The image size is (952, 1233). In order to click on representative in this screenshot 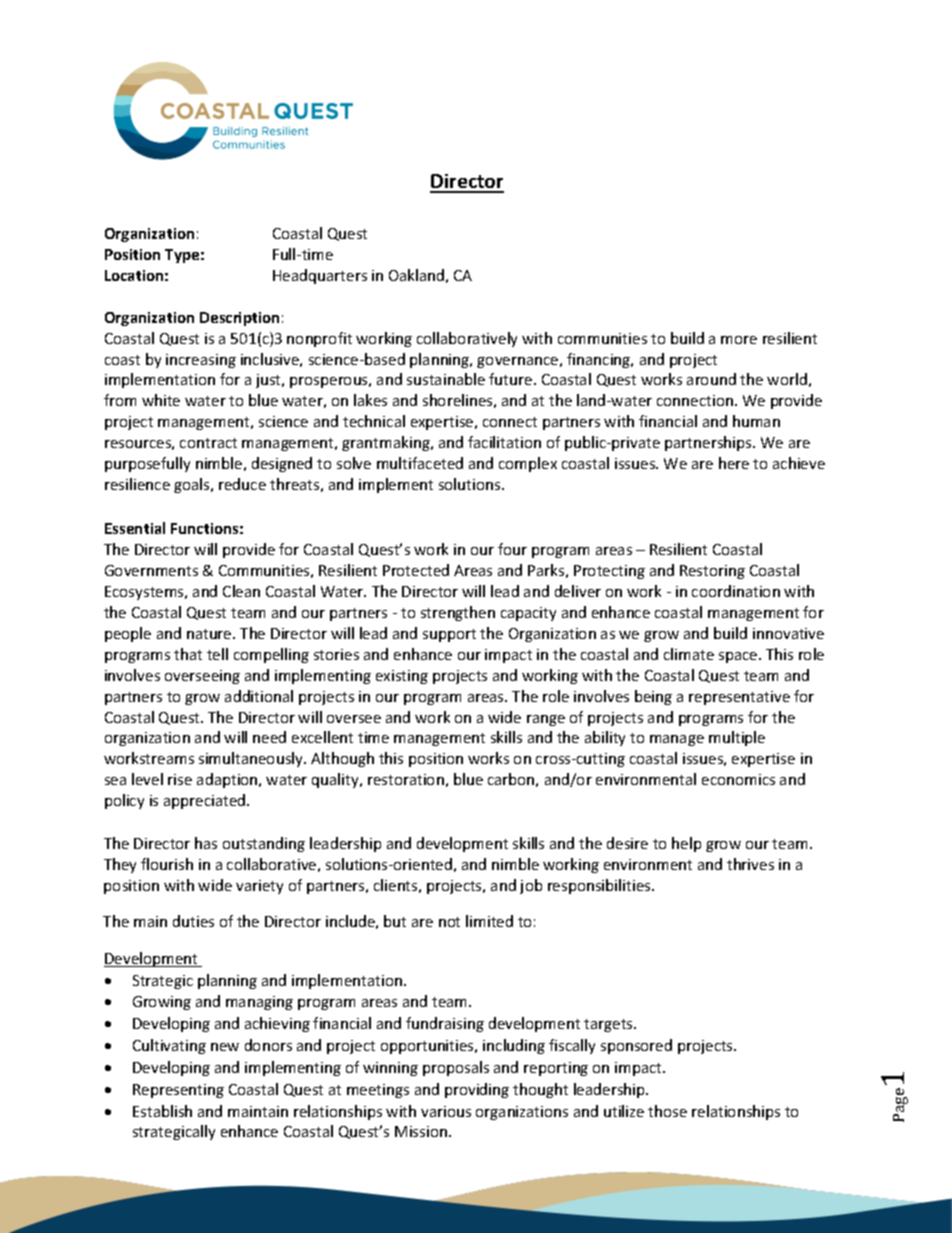, I will do `click(739, 698)`.
